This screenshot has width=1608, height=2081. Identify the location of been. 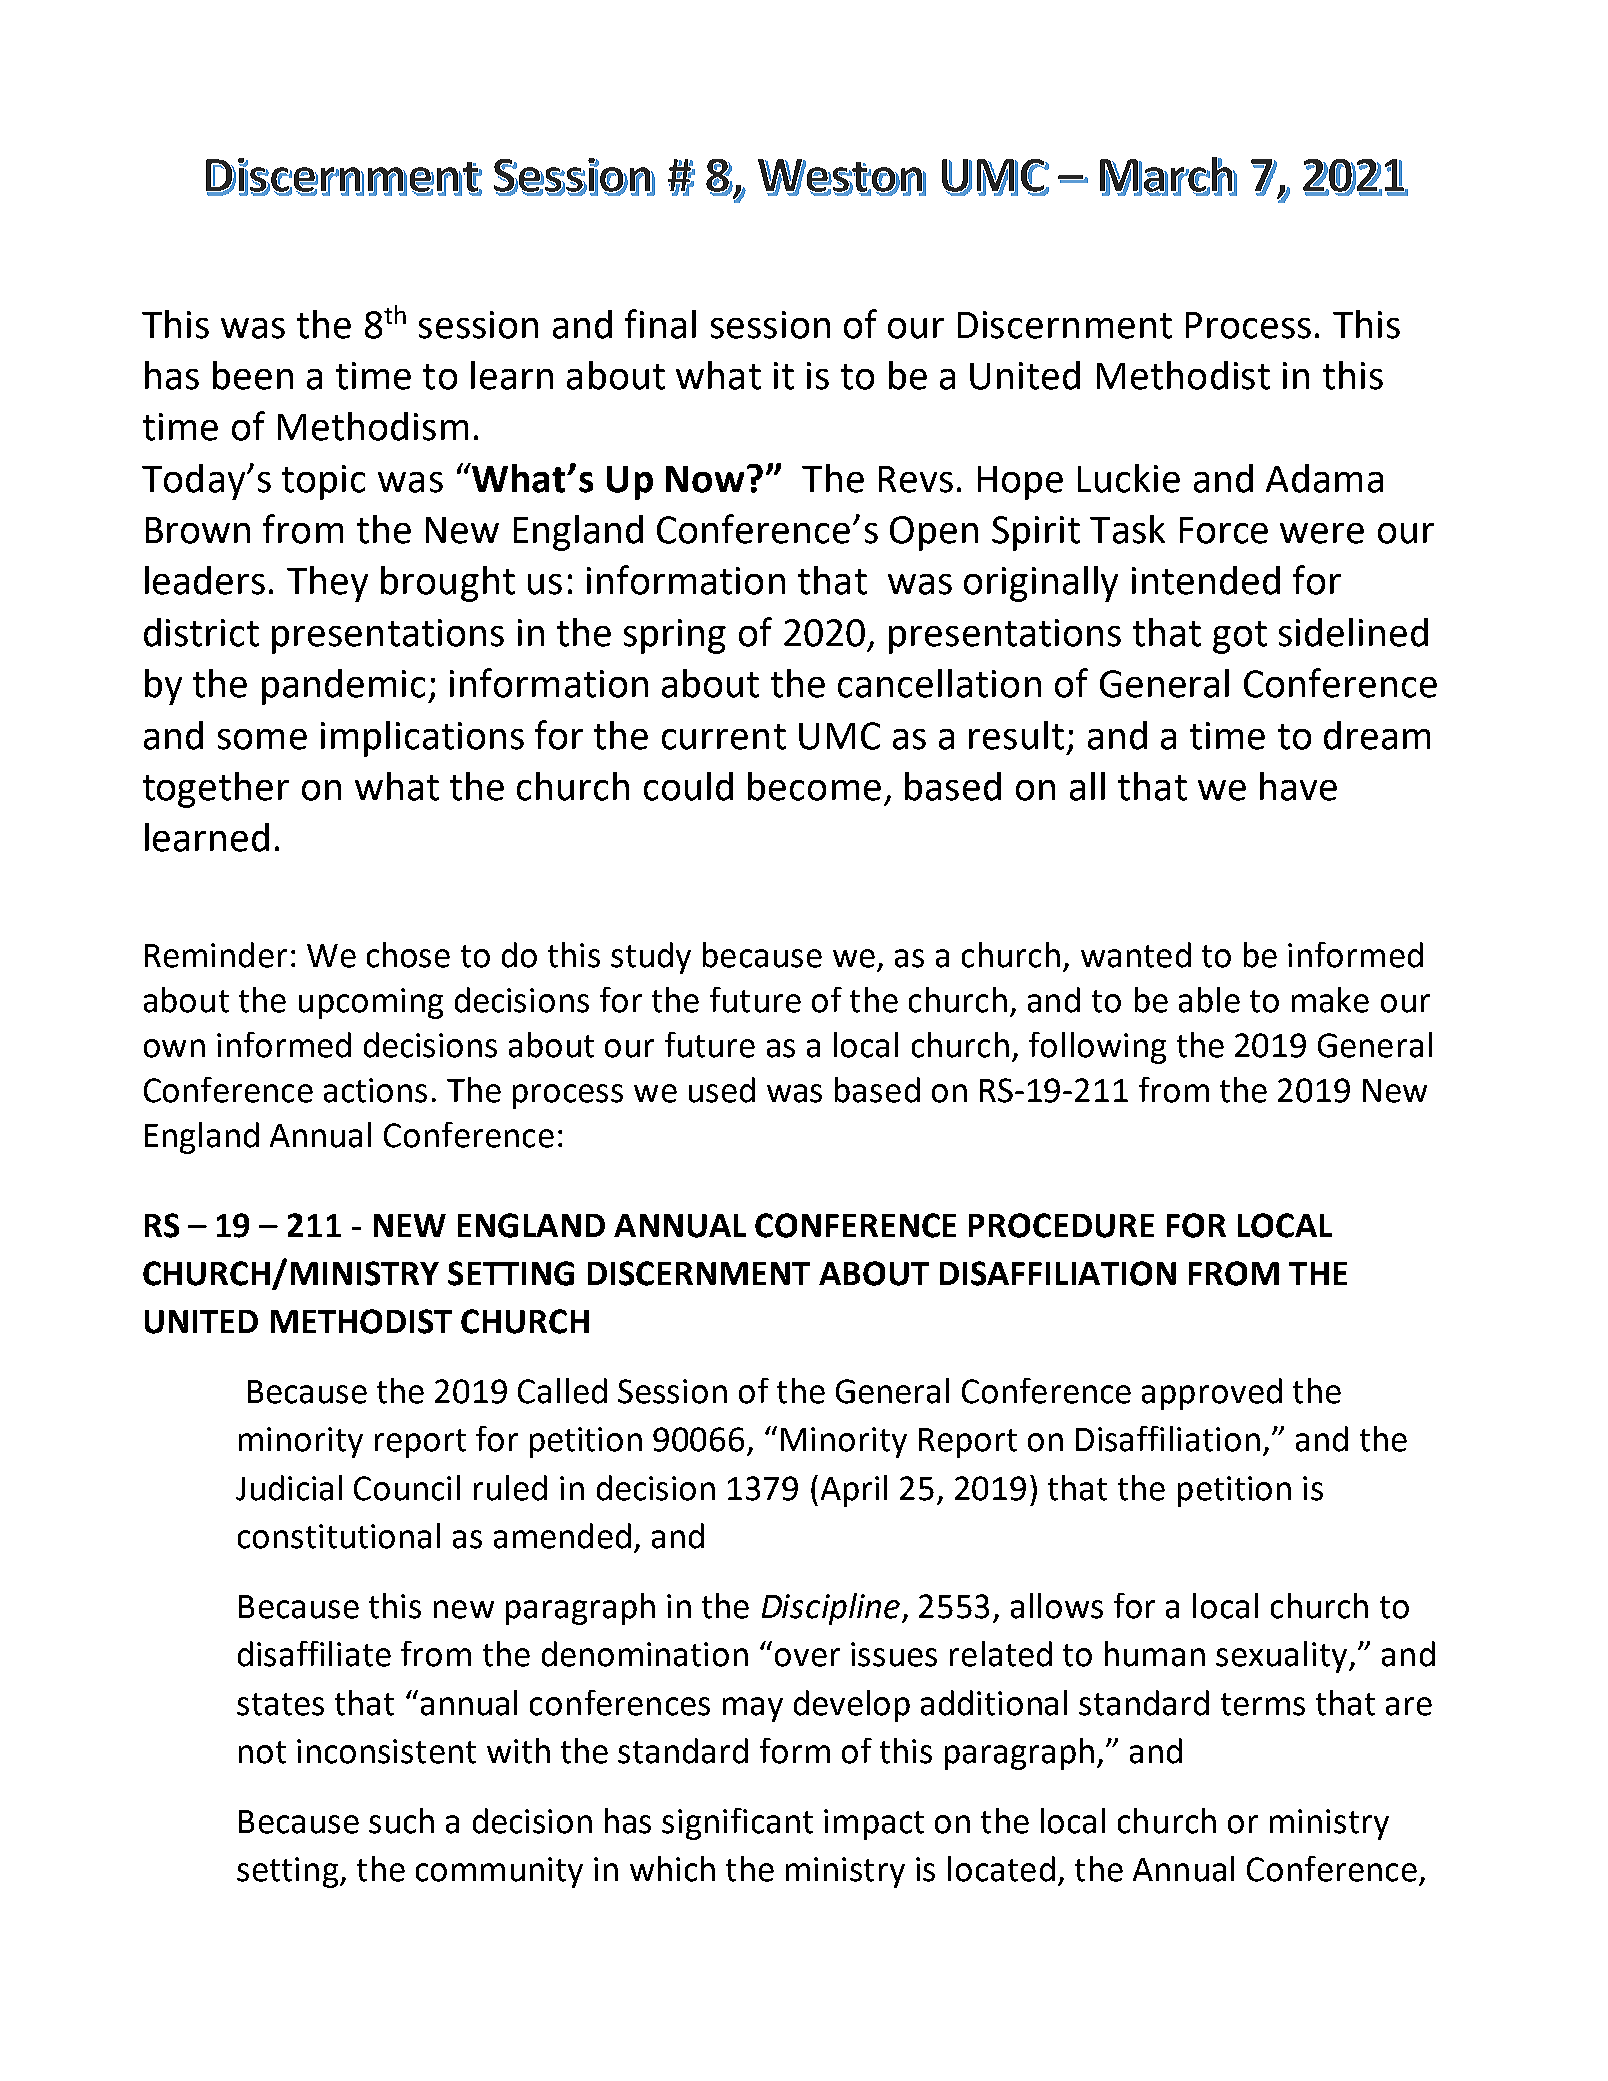
(253, 375).
